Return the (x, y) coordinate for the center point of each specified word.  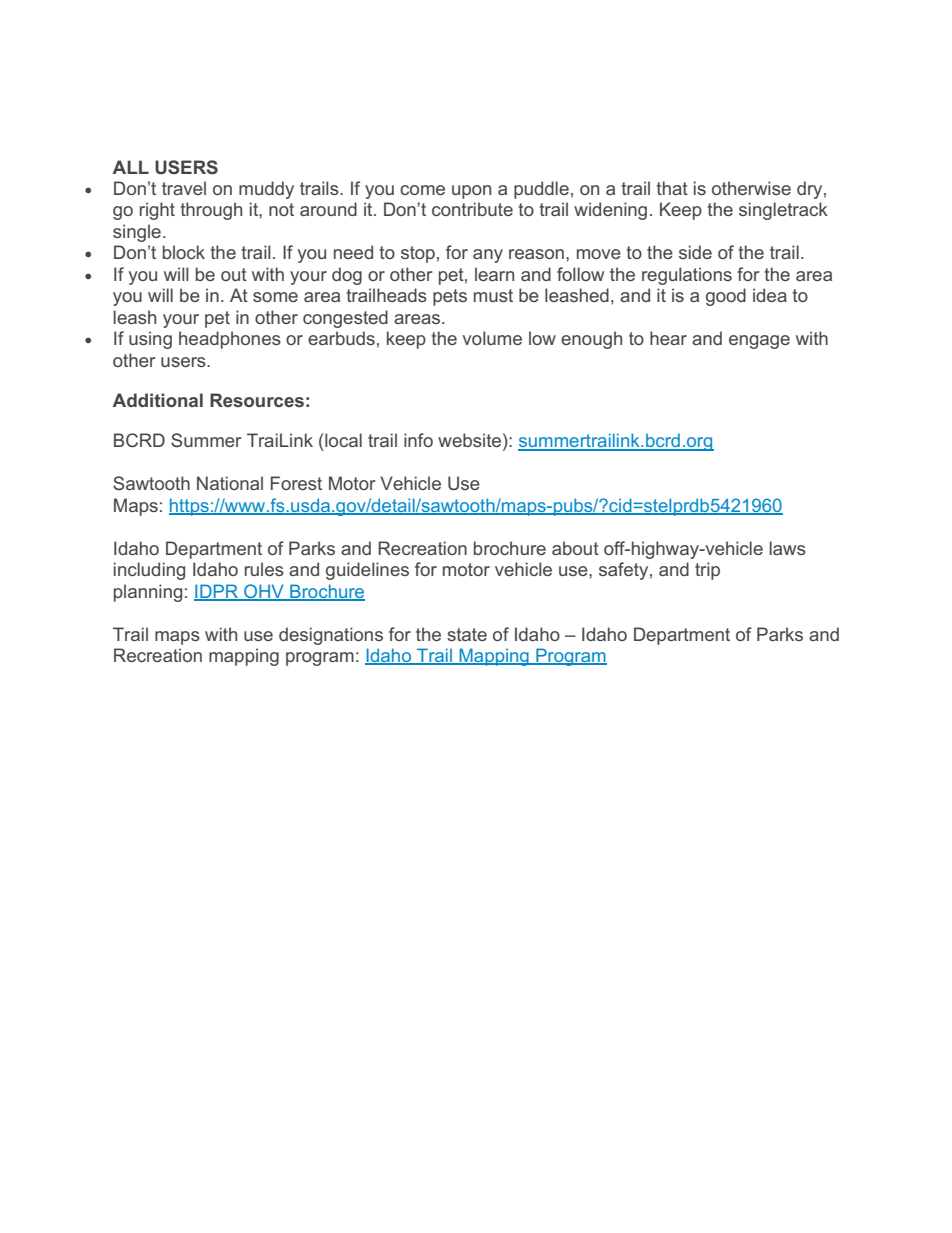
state (467, 634)
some (275, 297)
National (230, 483)
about (575, 548)
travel (184, 188)
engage (759, 342)
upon (471, 192)
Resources (257, 400)
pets (450, 297)
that (672, 188)
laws (788, 548)
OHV (264, 592)
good (726, 297)
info (418, 440)
